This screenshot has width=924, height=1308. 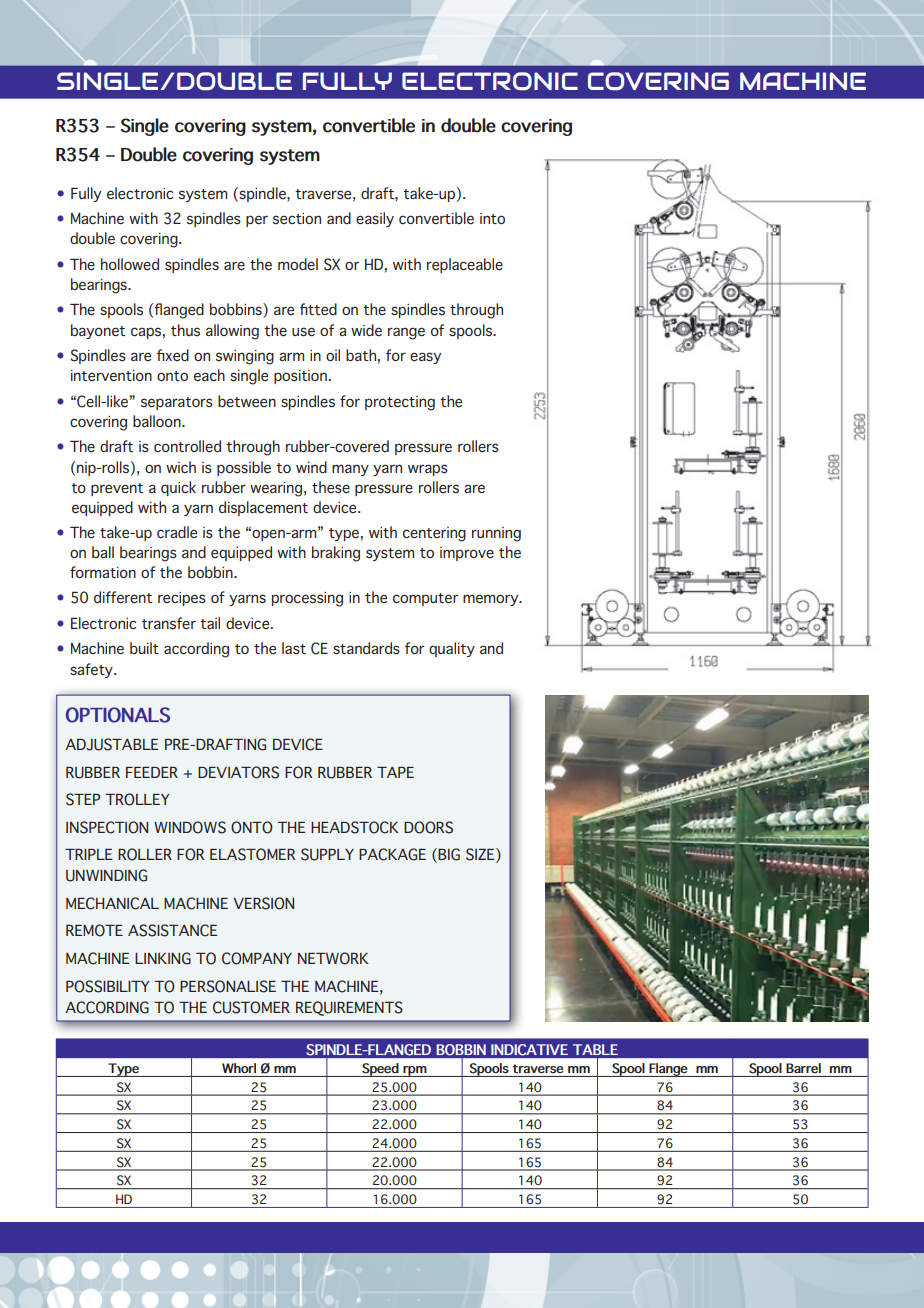 I want to click on Whorl, so click(x=239, y=1068).
